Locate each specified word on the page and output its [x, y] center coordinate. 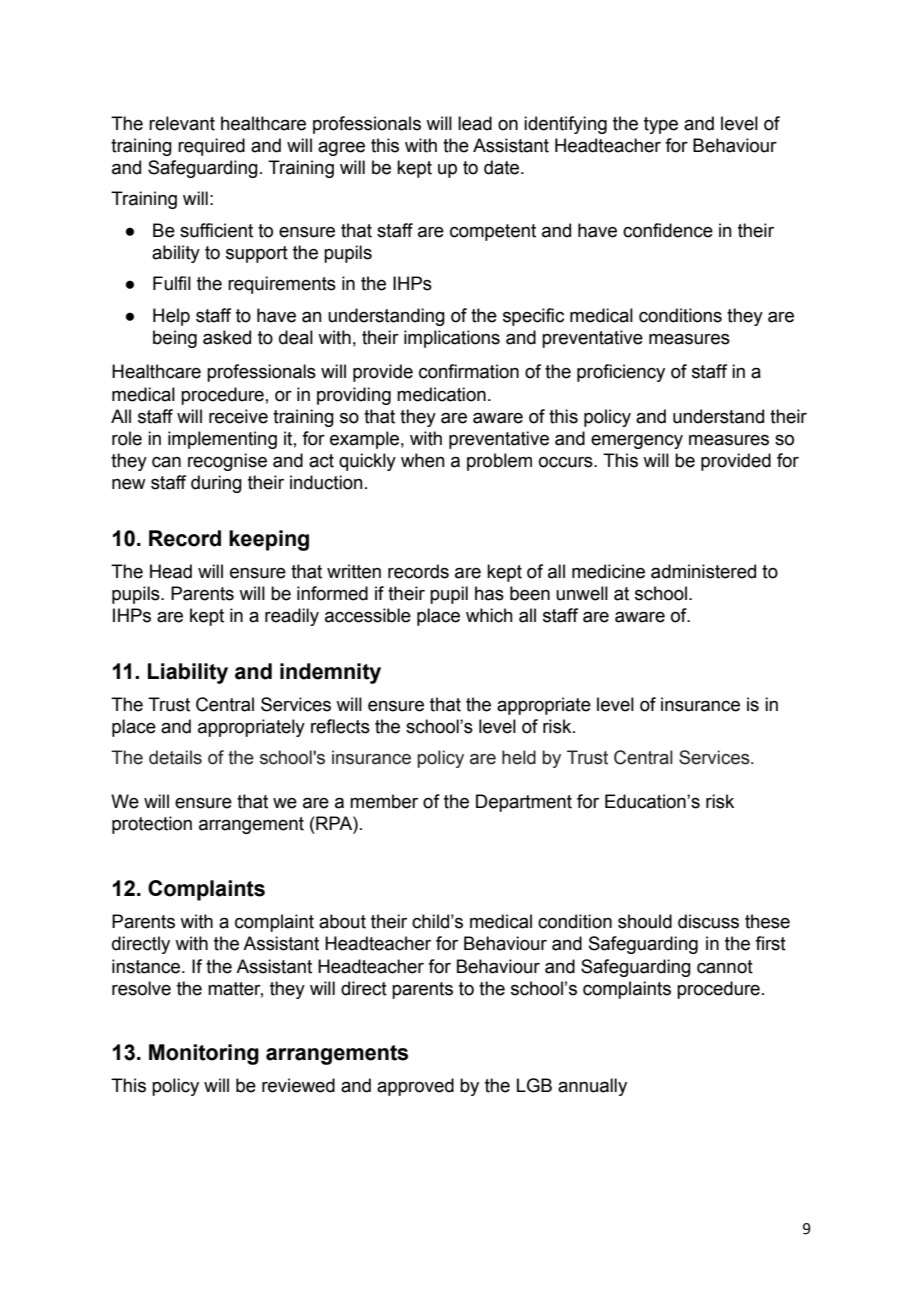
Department [524, 803]
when [422, 460]
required [211, 147]
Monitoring [204, 1054]
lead [475, 123]
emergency [637, 442]
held [519, 757]
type [661, 125]
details [175, 757]
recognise [227, 462]
